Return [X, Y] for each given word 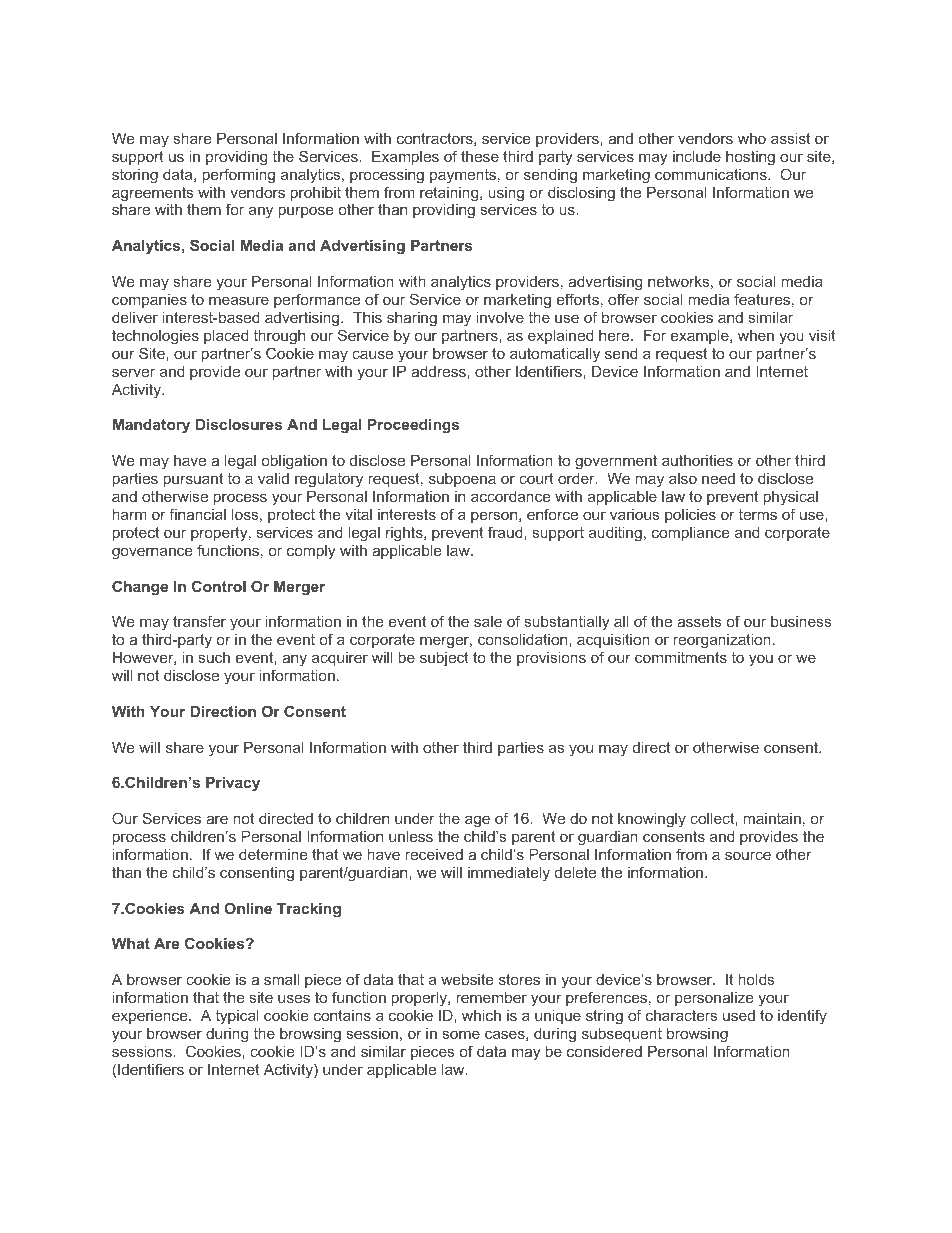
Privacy [233, 784]
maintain [772, 818]
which [481, 1015]
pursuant [193, 480]
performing [239, 176]
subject [444, 659]
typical [237, 1017]
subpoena [462, 480]
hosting [750, 158]
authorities [697, 460]
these [480, 156]
